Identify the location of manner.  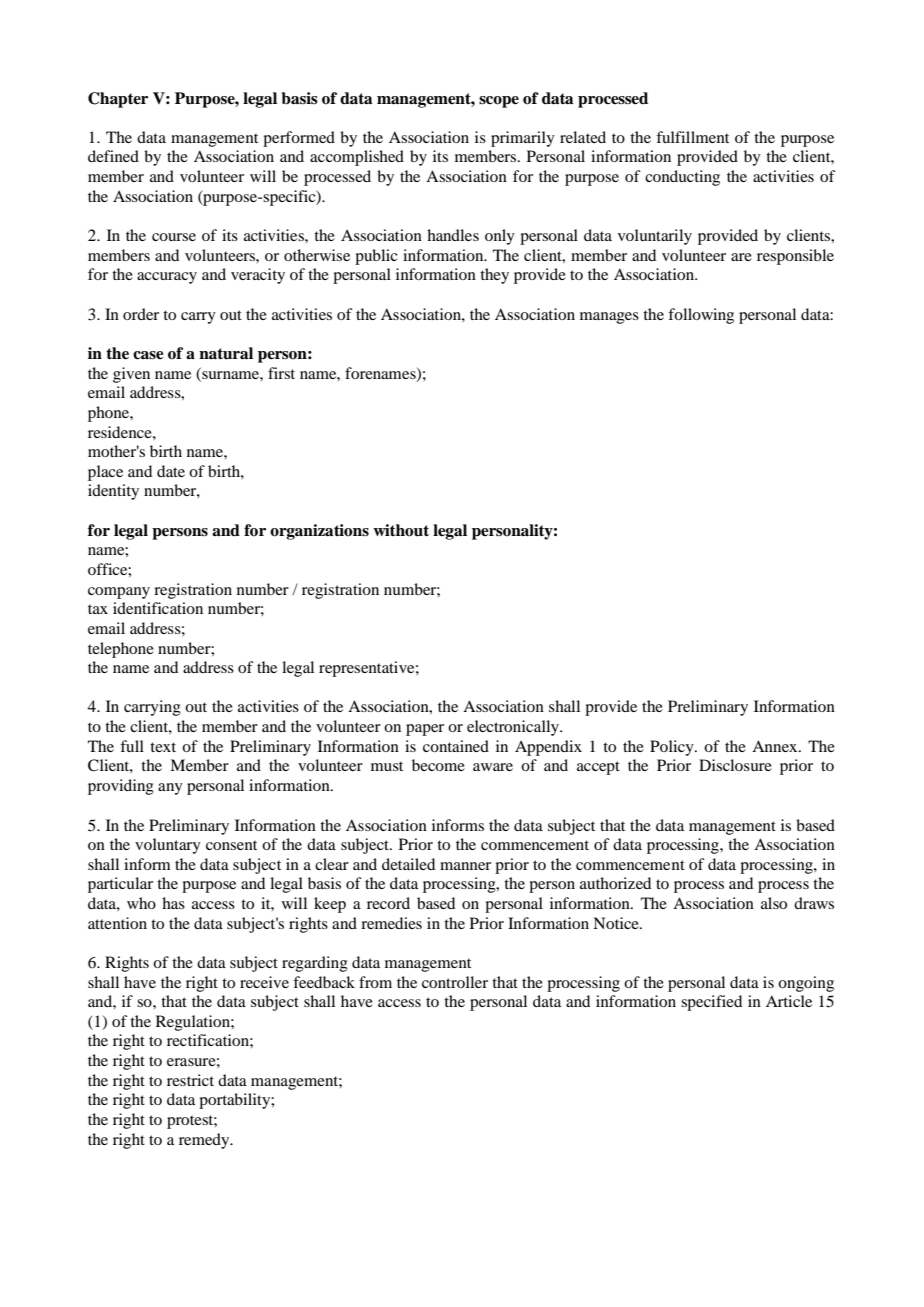
(465, 866).
